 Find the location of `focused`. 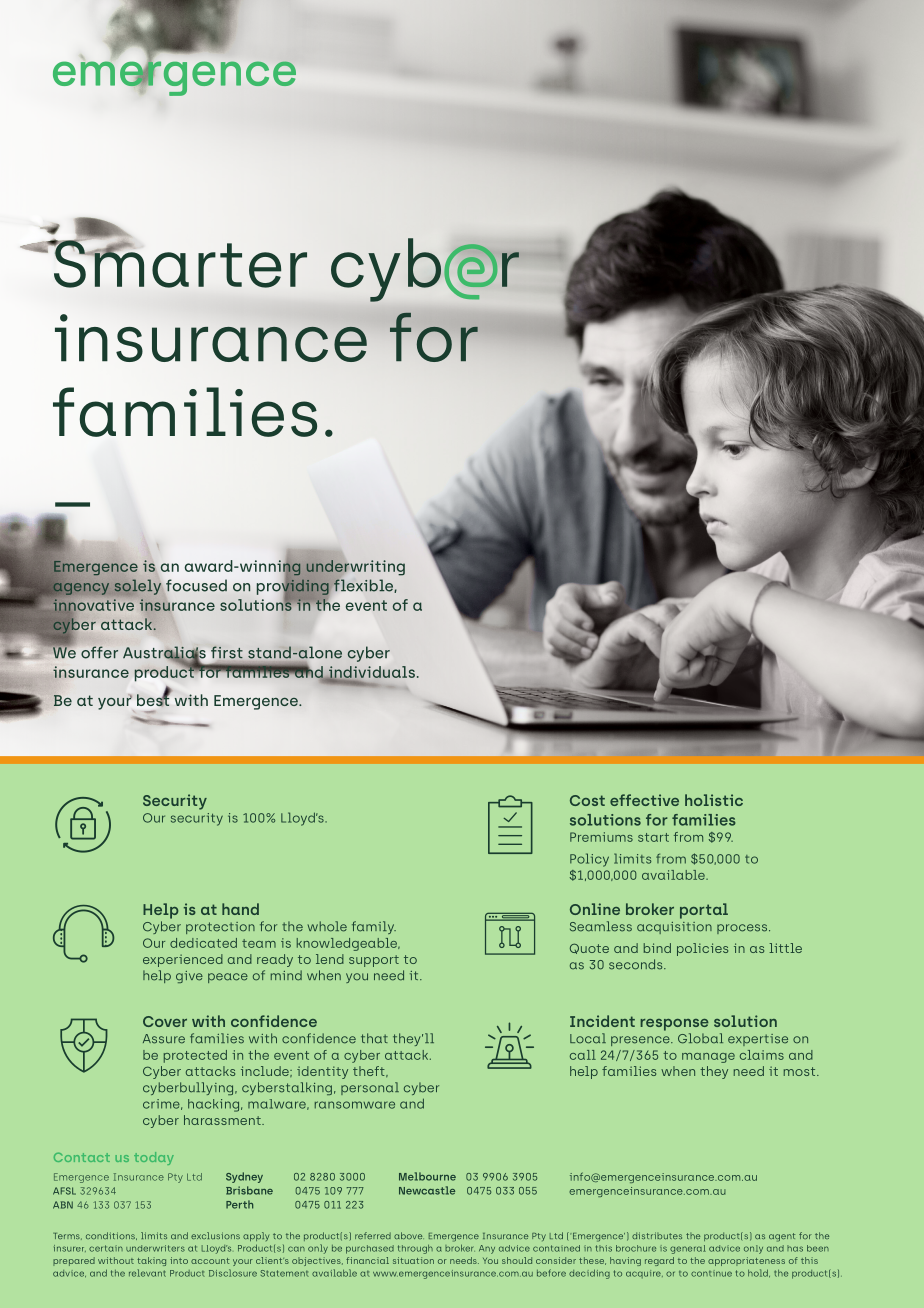

focused is located at coordinates (196, 585).
